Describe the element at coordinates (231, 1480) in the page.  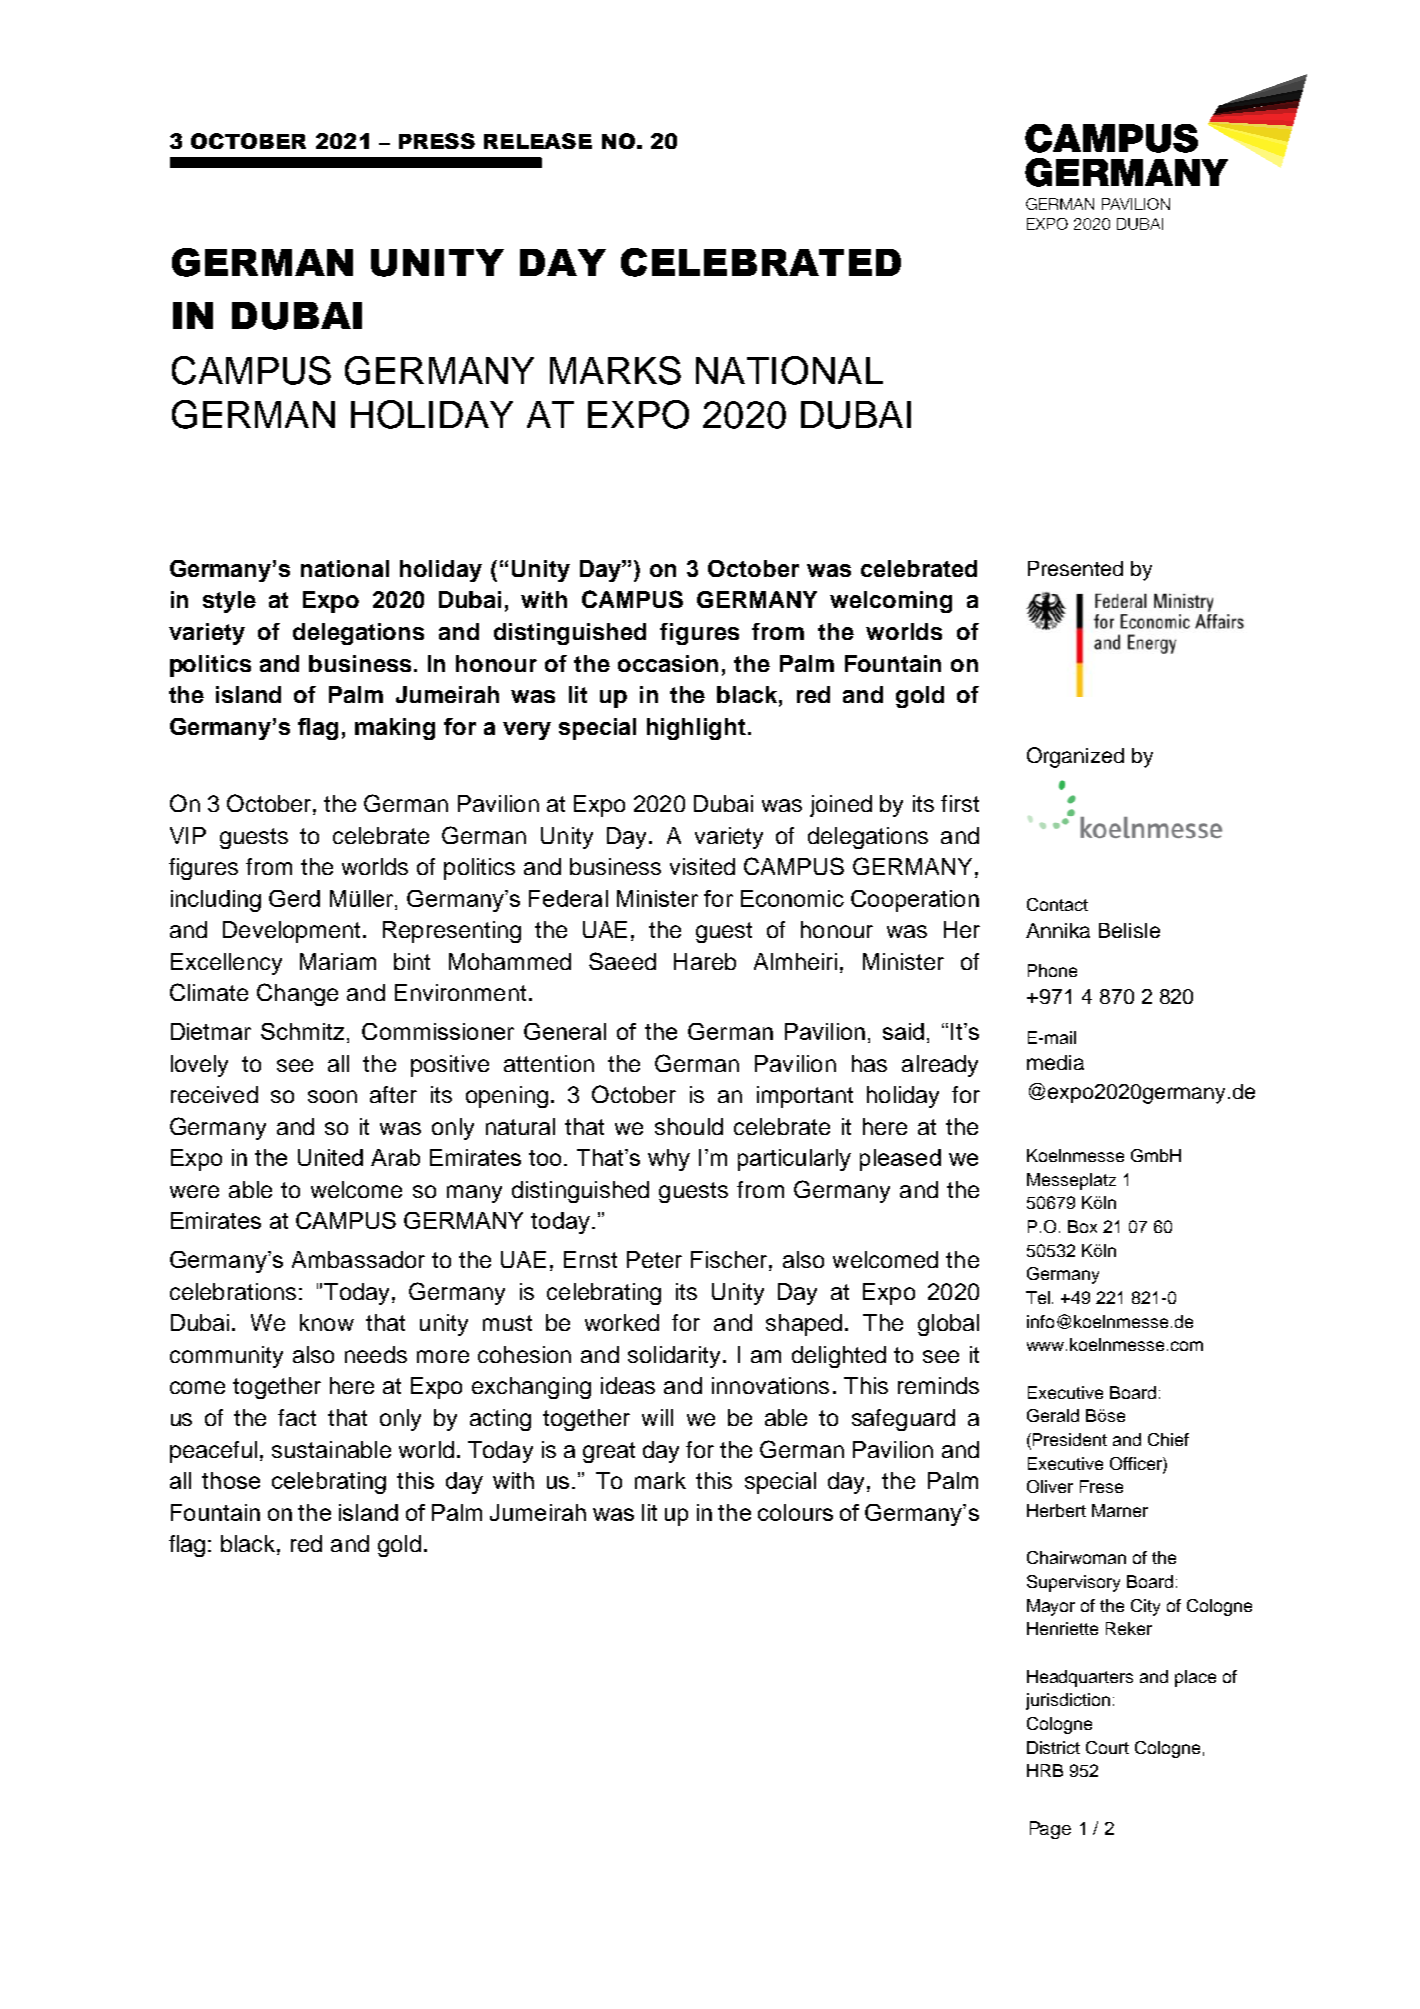
I see `those` at that location.
